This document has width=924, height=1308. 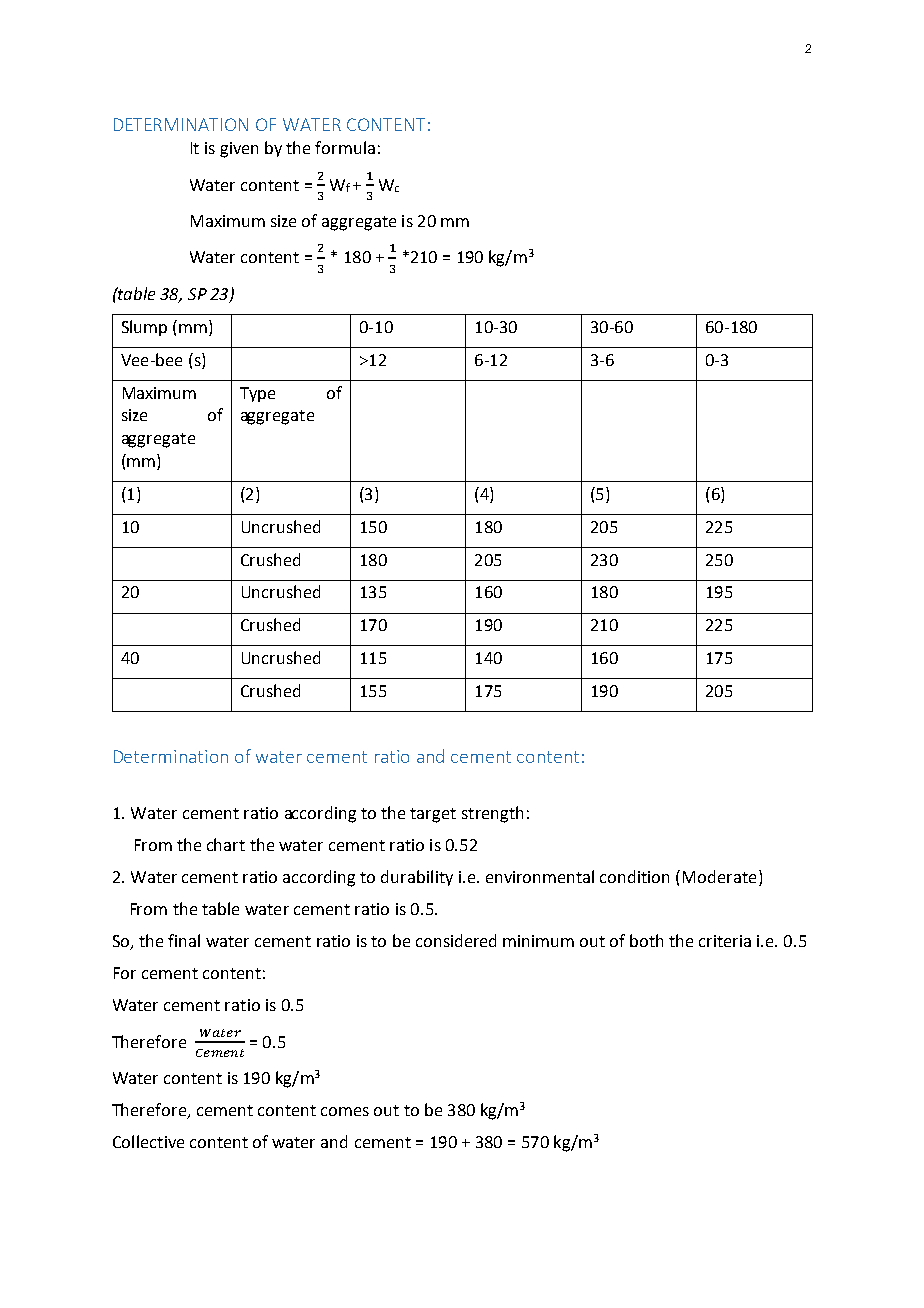 What do you see at coordinates (646, 940) in the document?
I see `both` at bounding box center [646, 940].
